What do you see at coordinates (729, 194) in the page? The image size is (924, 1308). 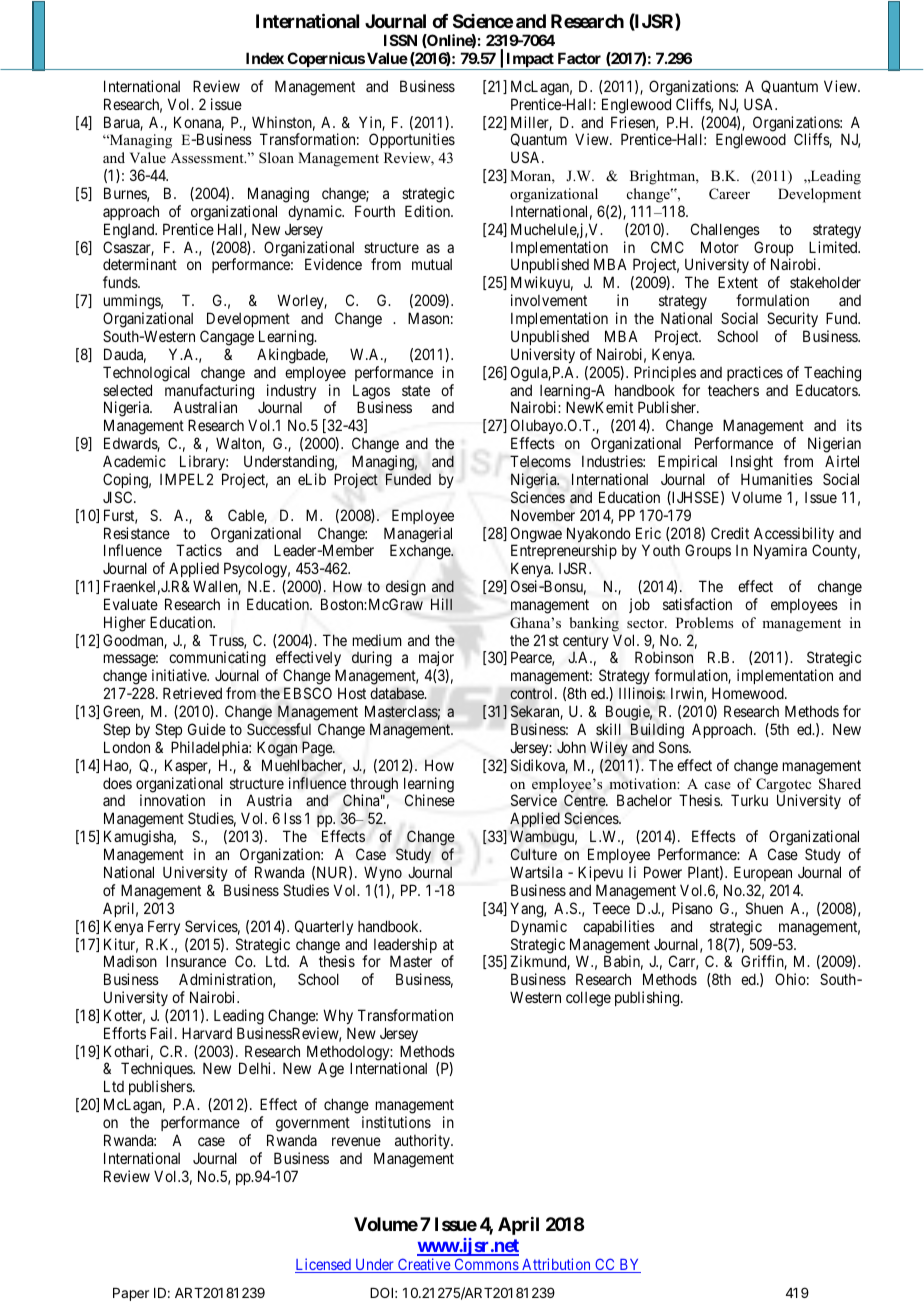 I see `Career` at bounding box center [729, 194].
